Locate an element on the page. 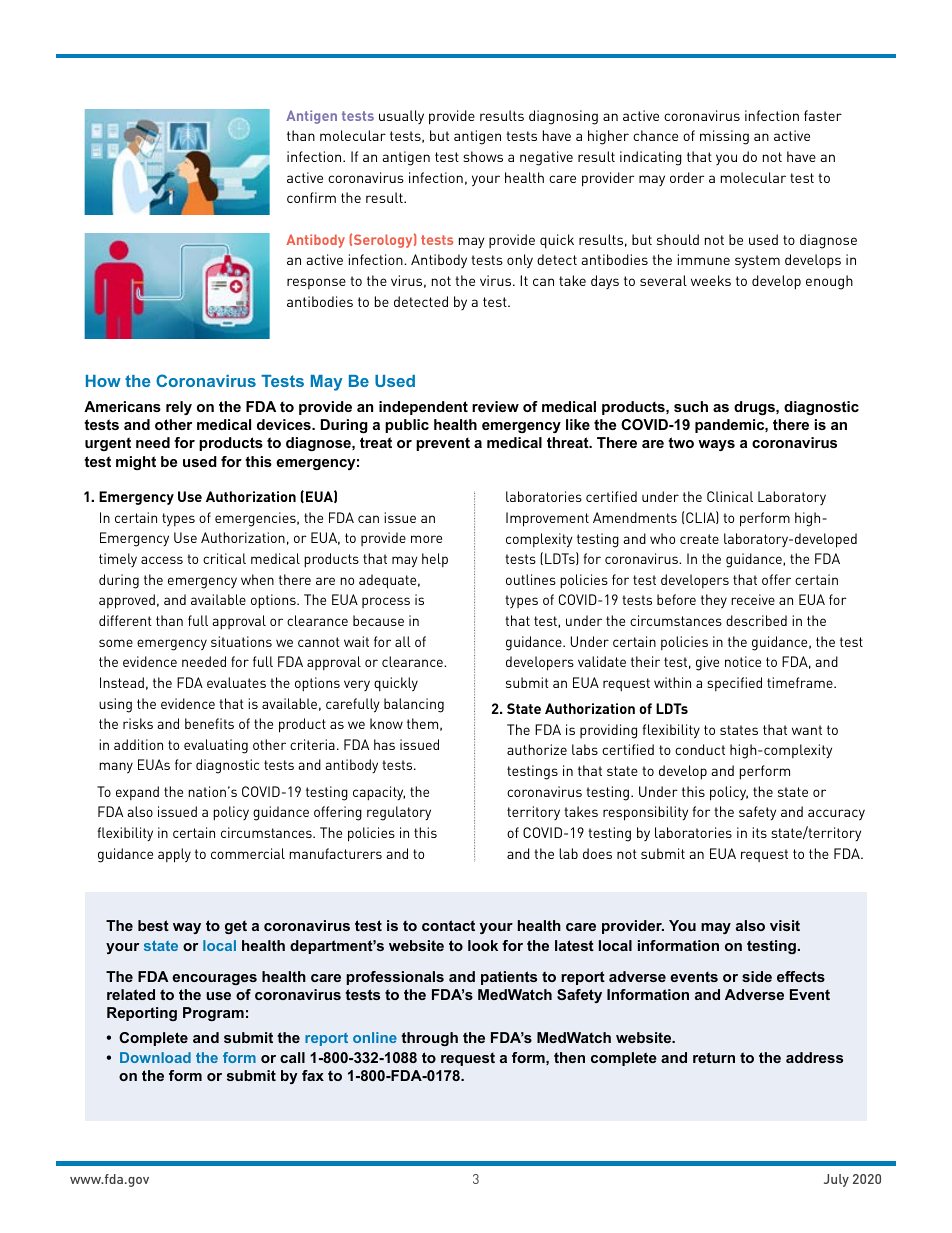 This document has width=952, height=1233. balancing is located at coordinates (414, 705).
